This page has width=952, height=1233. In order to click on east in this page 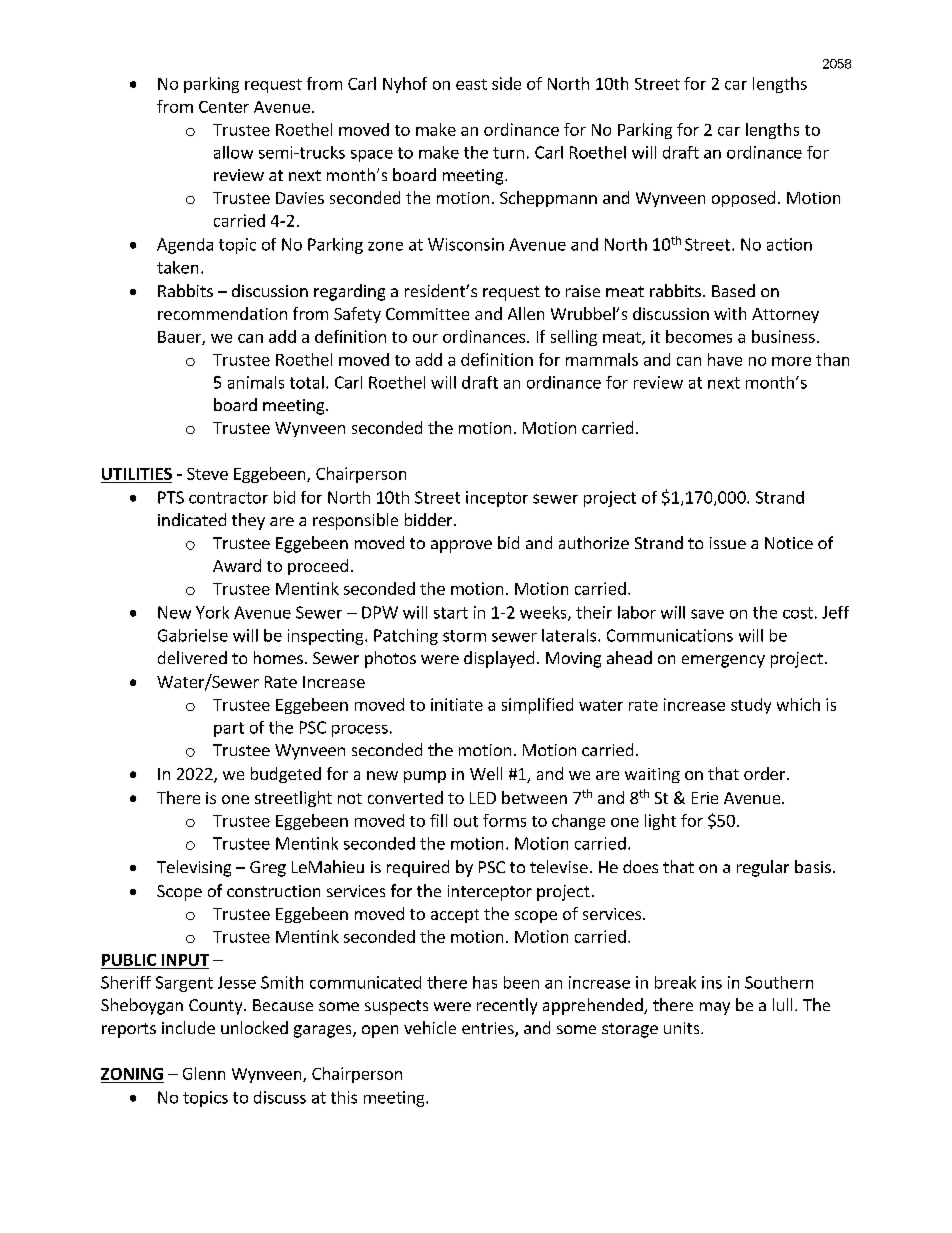, I will do `click(471, 84)`.
